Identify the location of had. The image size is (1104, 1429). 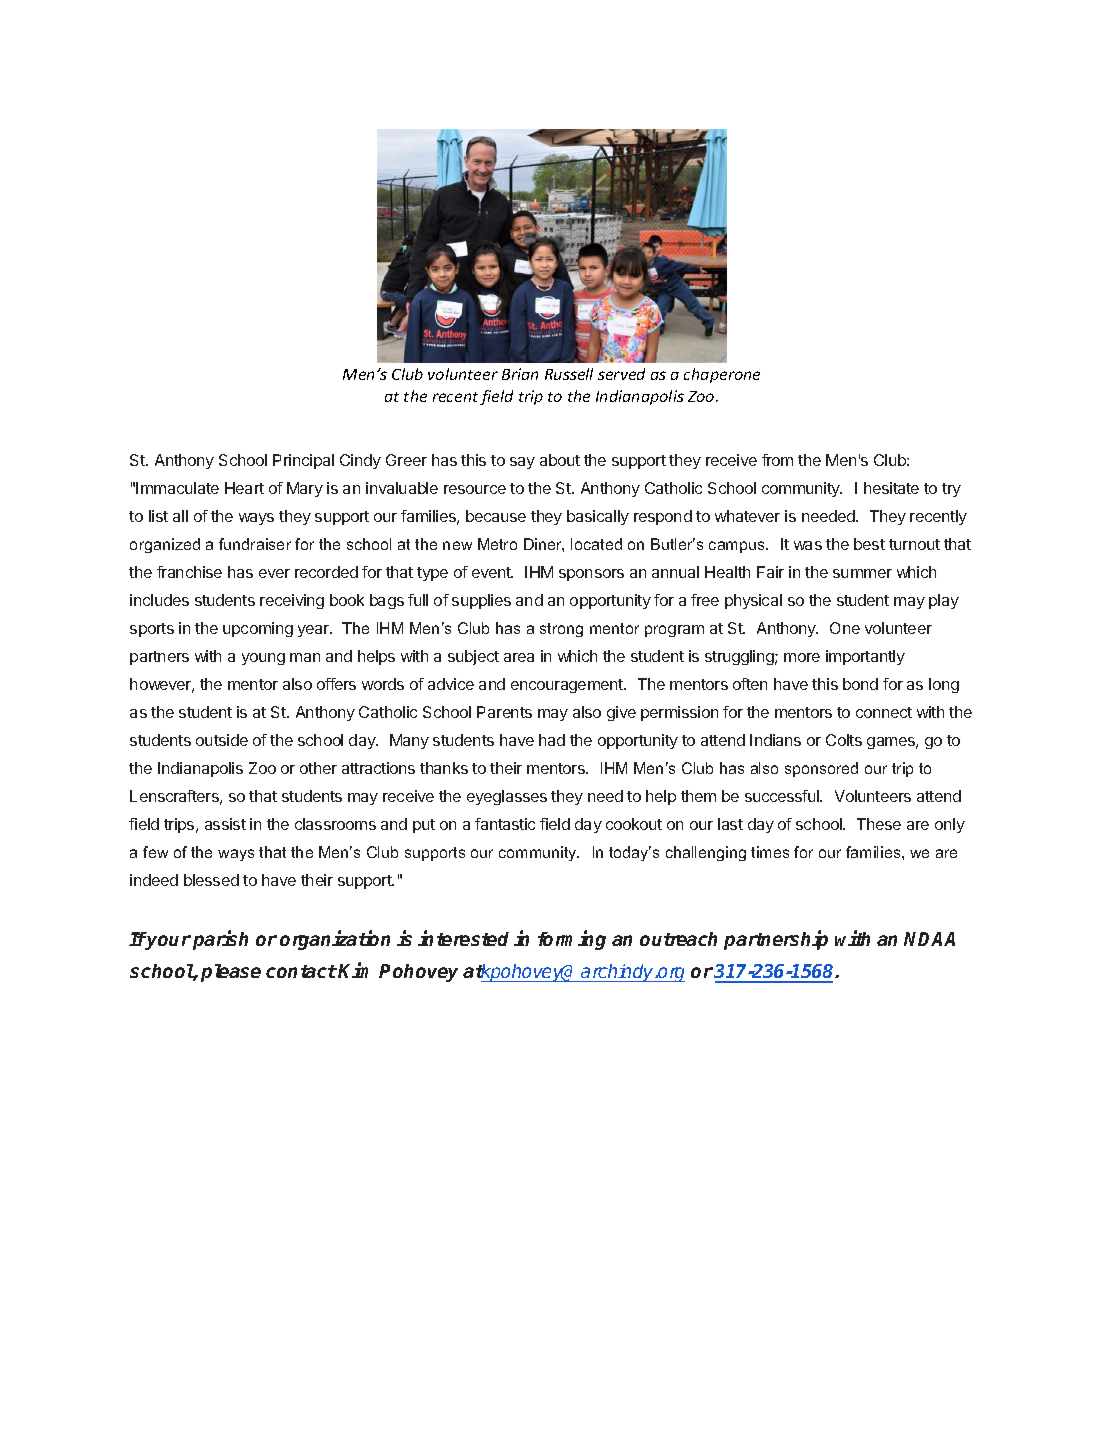
(552, 740).
